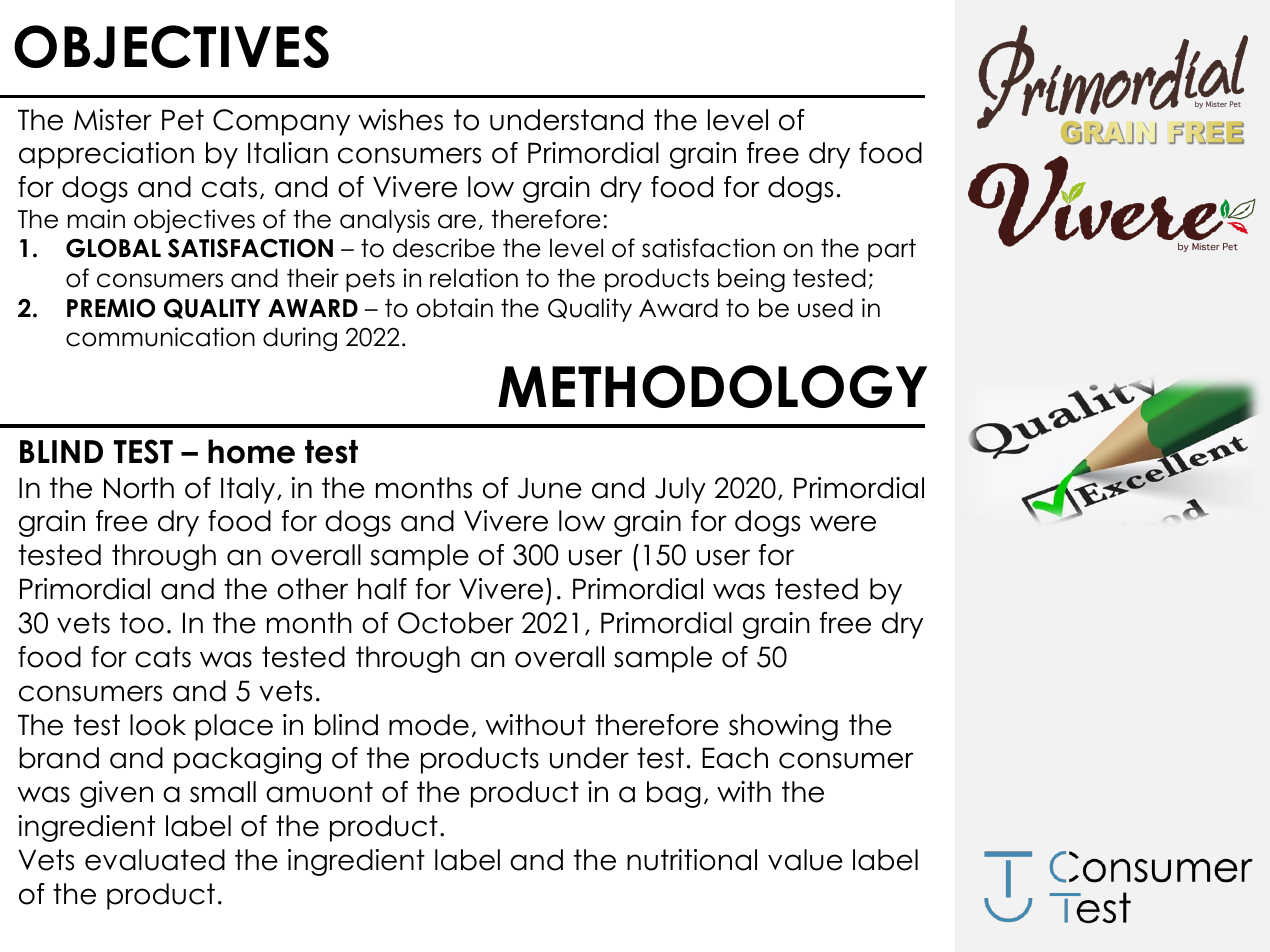 Image resolution: width=1270 pixels, height=952 pixels. Describe the element at coordinates (712, 386) in the screenshot. I see `METHODOLOGY` at that location.
